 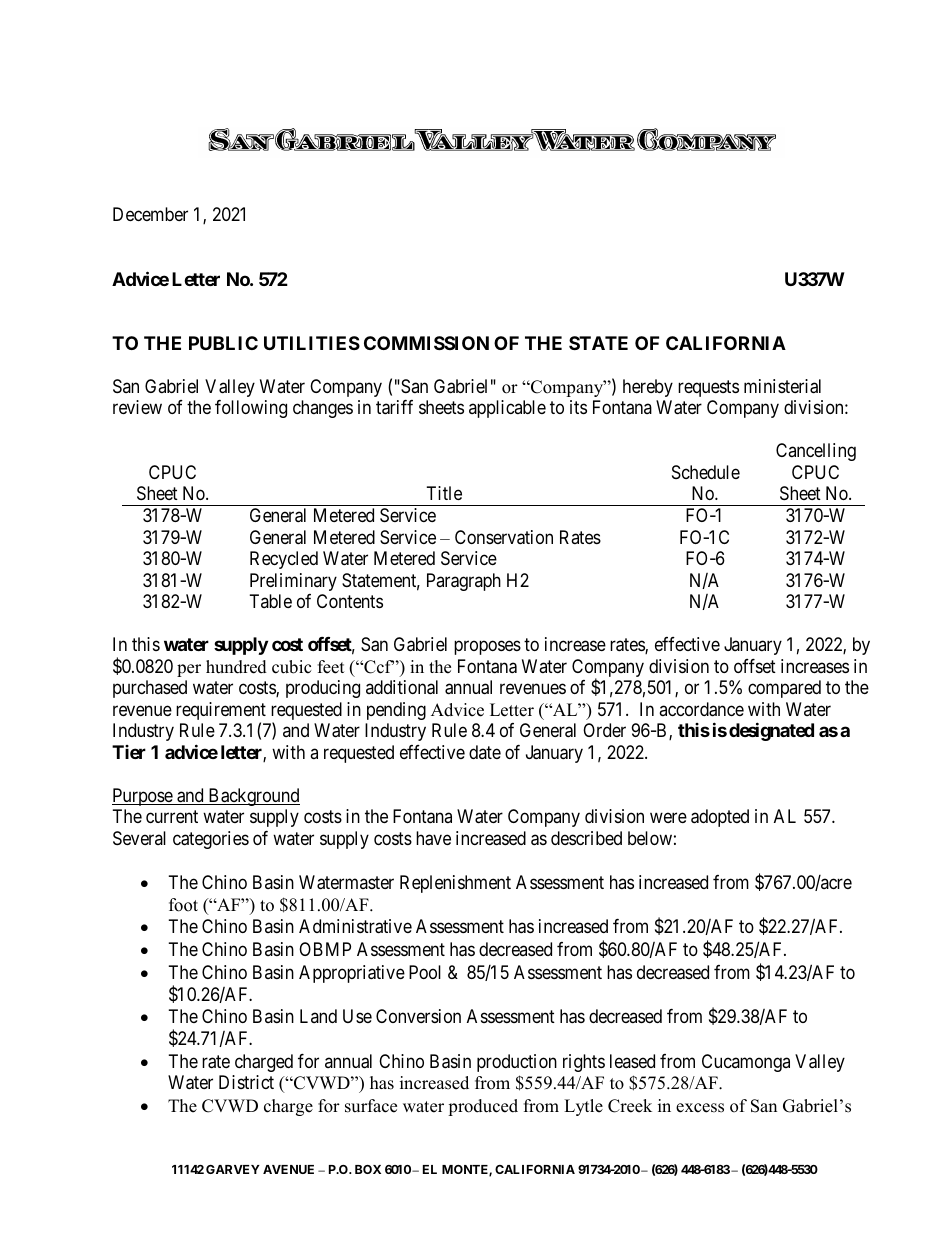 I want to click on COMMISSION, so click(x=426, y=343).
